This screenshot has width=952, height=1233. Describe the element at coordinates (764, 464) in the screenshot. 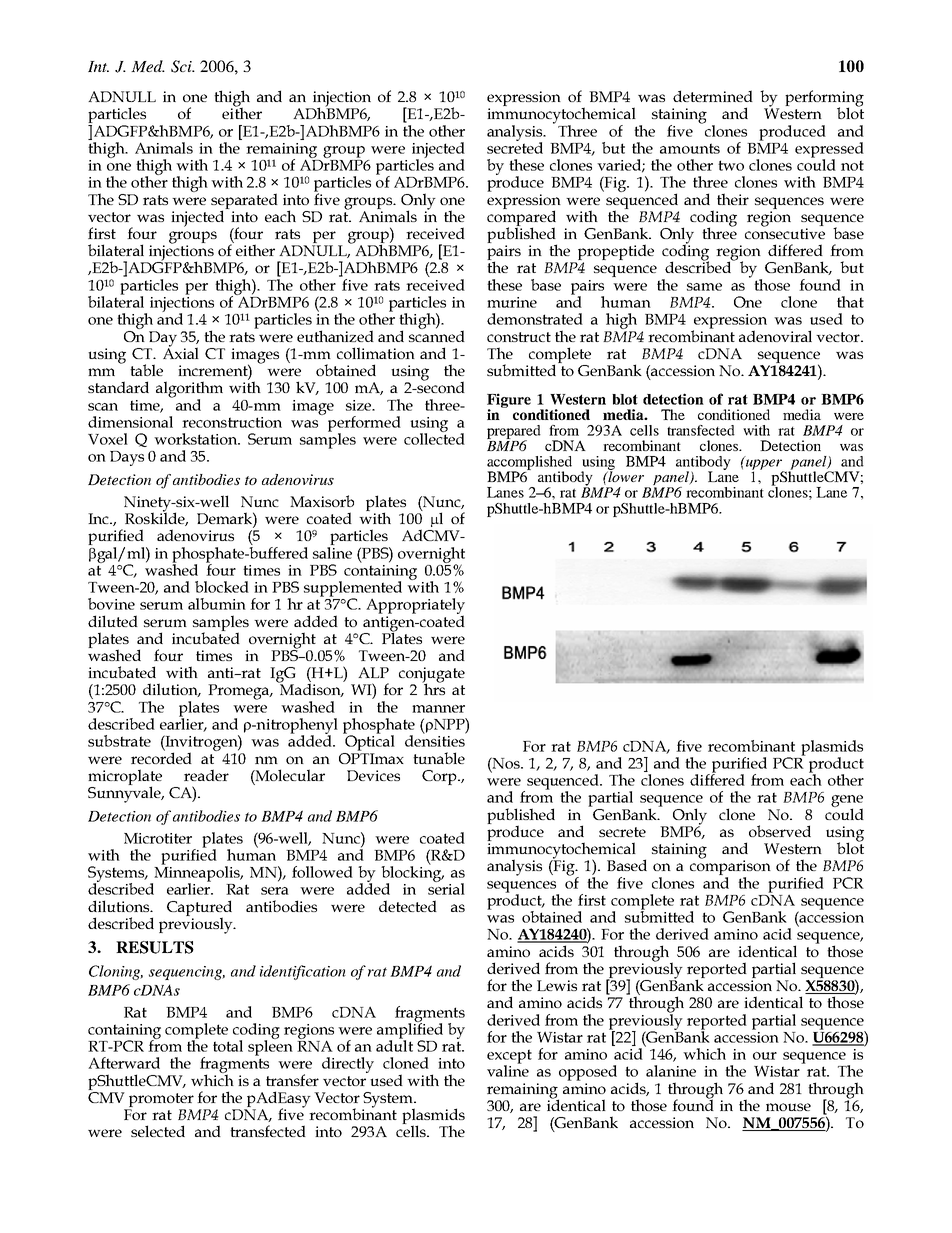

I see `upper` at that location.
